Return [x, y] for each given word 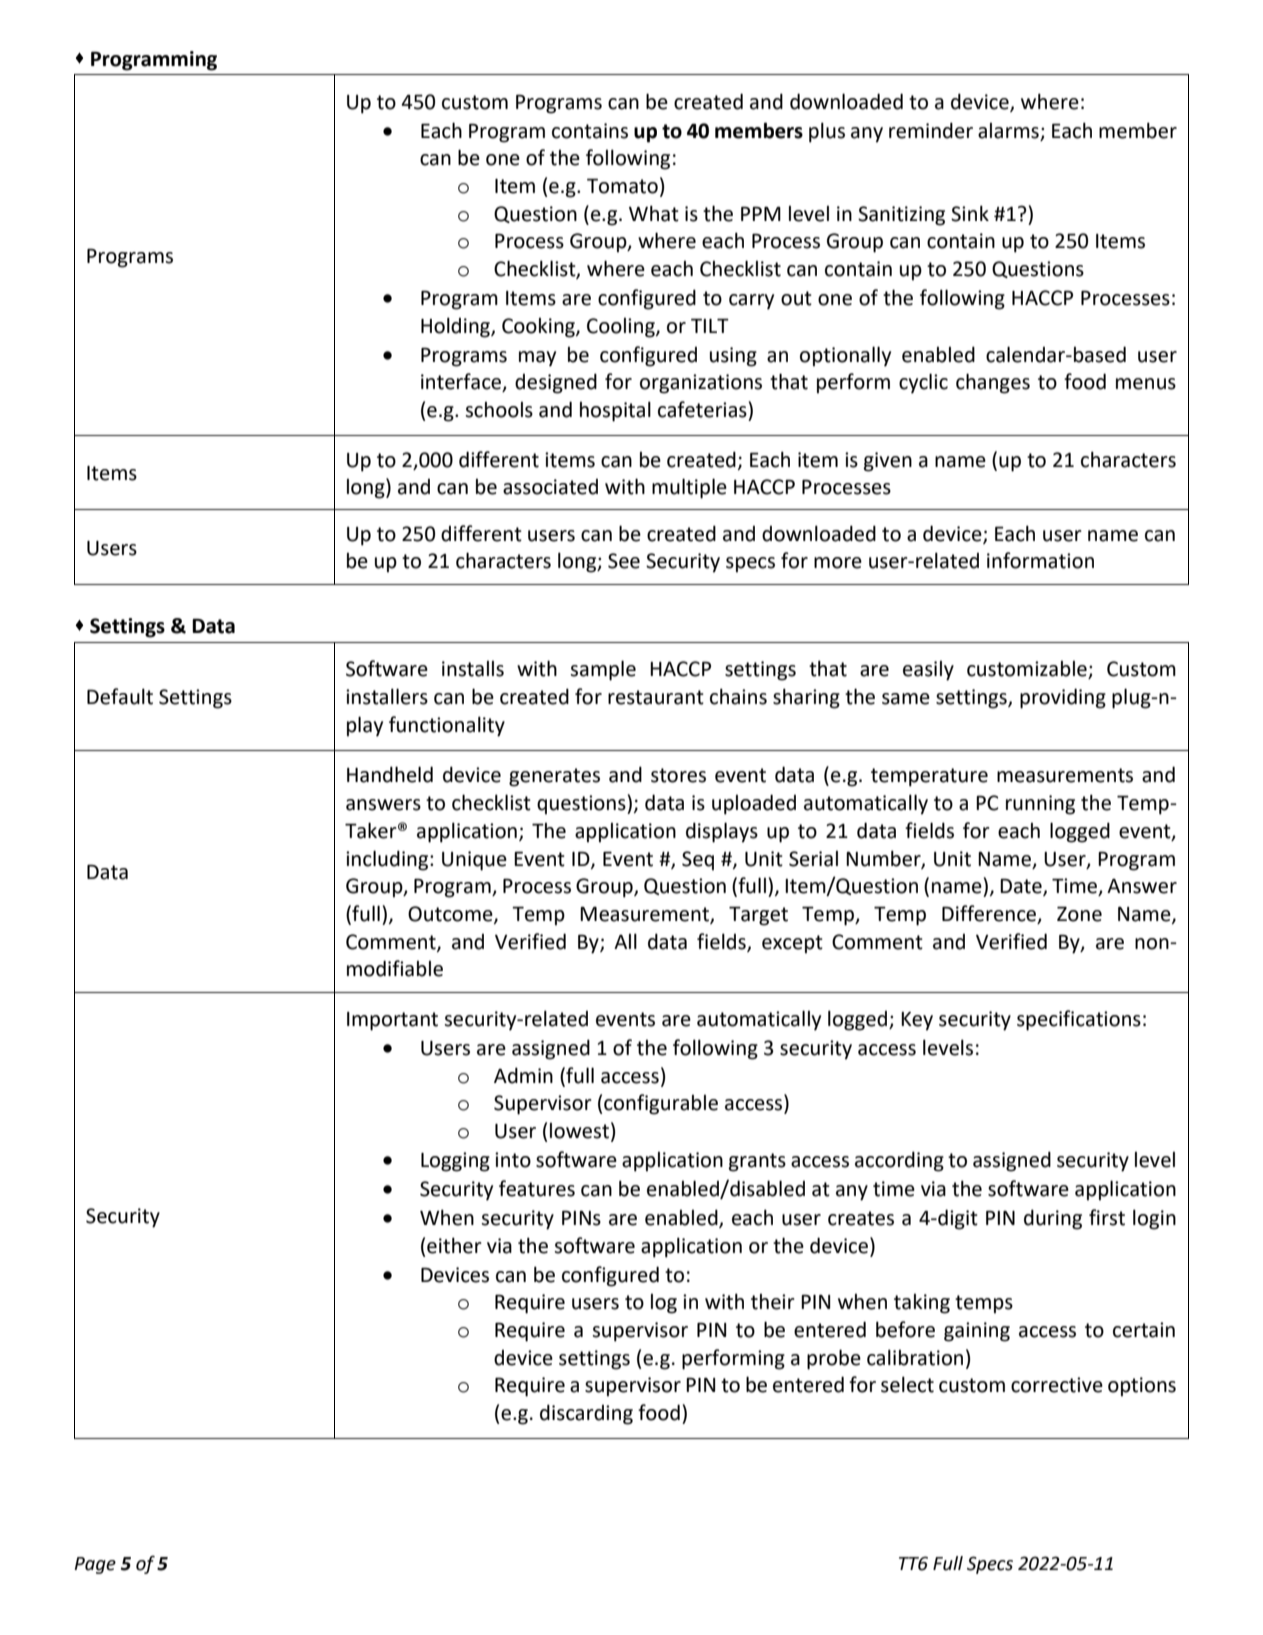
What [654, 213]
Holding [456, 327]
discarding [586, 1414]
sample [603, 670]
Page [95, 1565]
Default [120, 696]
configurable [661, 1104]
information [1040, 560]
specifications [1079, 1020]
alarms [1008, 131]
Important [392, 1021]
